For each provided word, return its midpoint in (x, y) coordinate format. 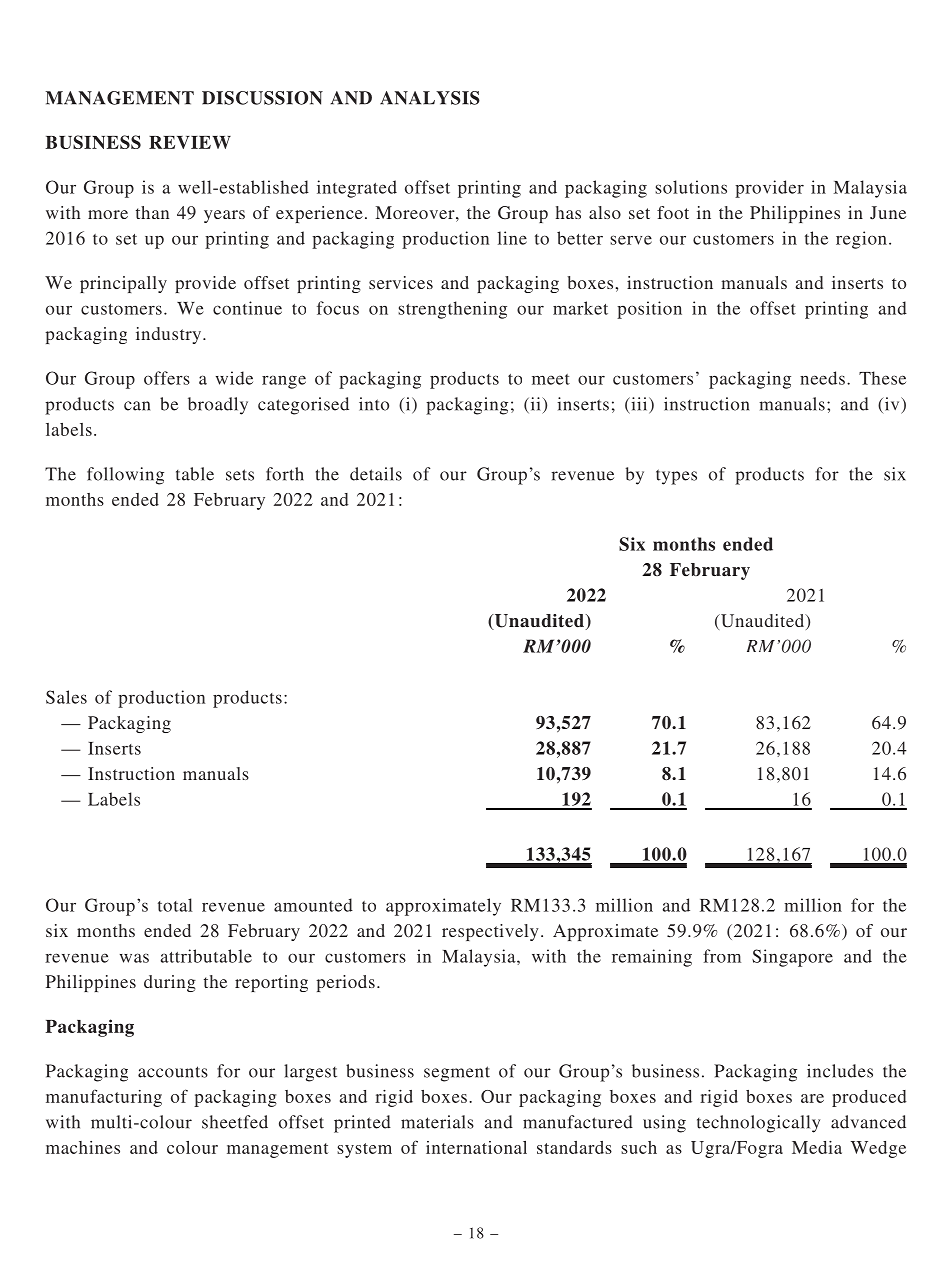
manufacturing (104, 1098)
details (376, 474)
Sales (66, 697)
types (676, 477)
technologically (758, 1124)
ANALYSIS (430, 98)
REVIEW (190, 142)
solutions (691, 187)
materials (437, 1122)
